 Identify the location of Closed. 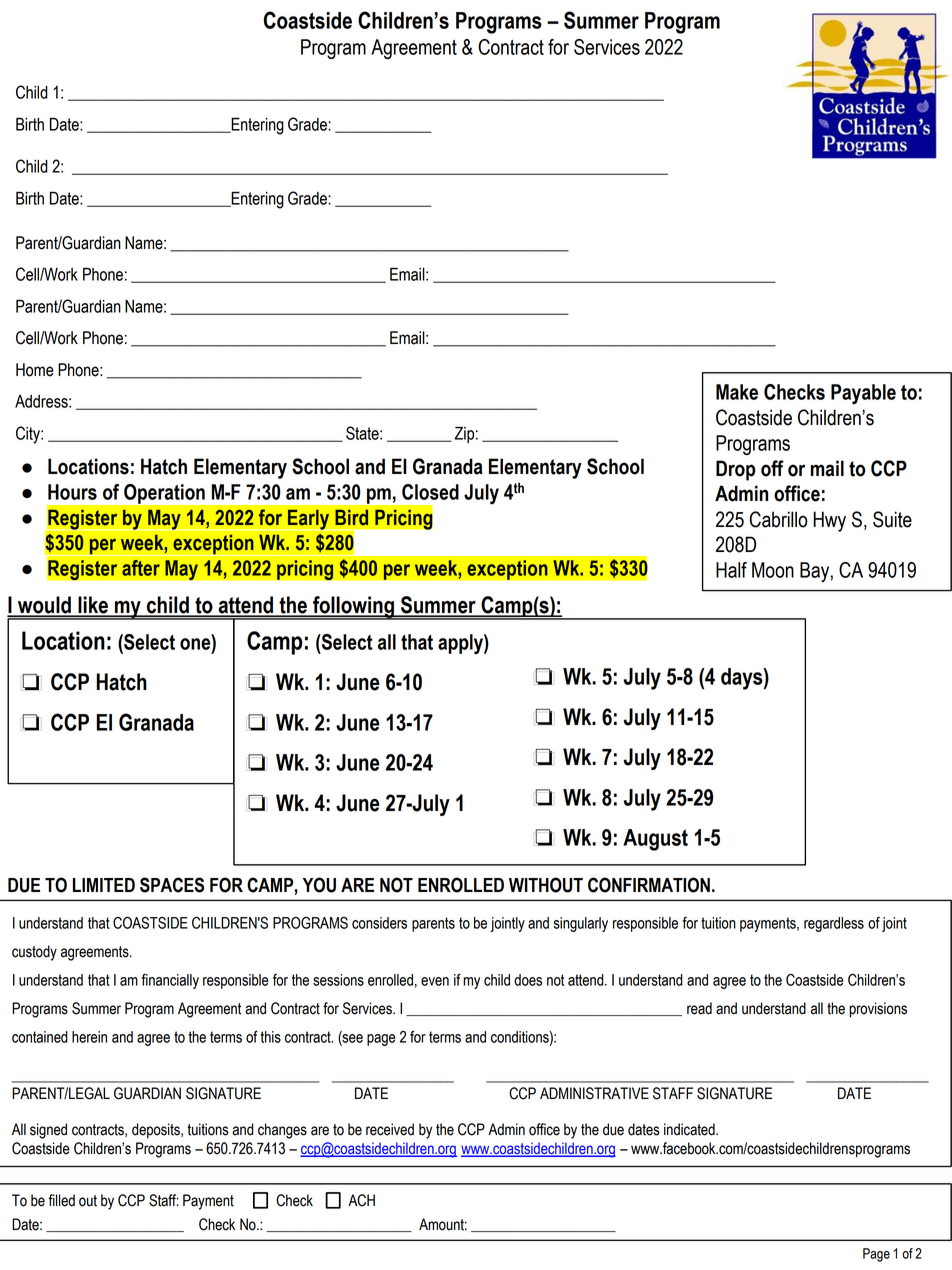
(430, 492).
